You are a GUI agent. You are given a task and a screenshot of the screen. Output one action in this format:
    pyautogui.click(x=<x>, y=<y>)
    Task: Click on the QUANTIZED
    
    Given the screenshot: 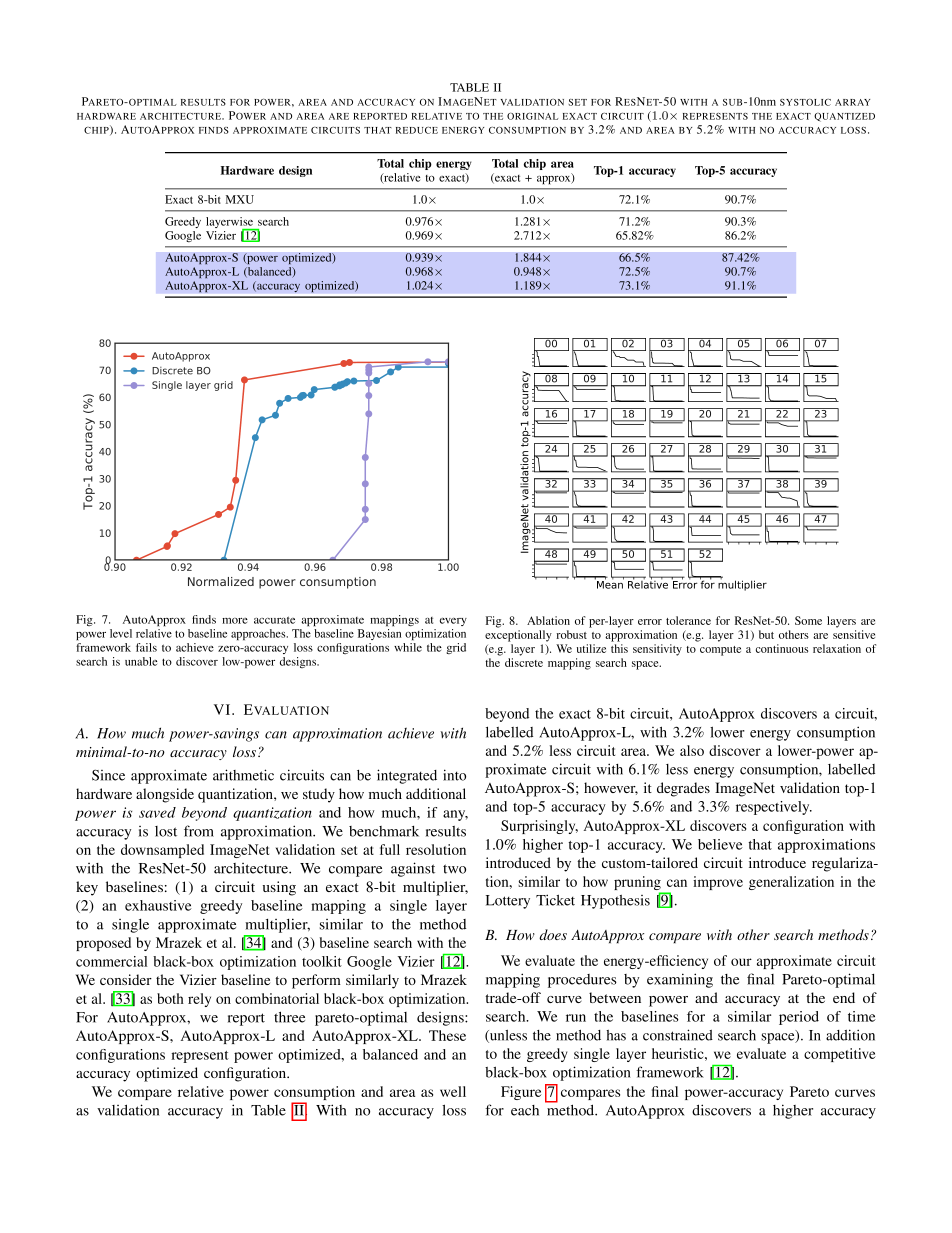 What is the action you would take?
    pyautogui.click(x=844, y=117)
